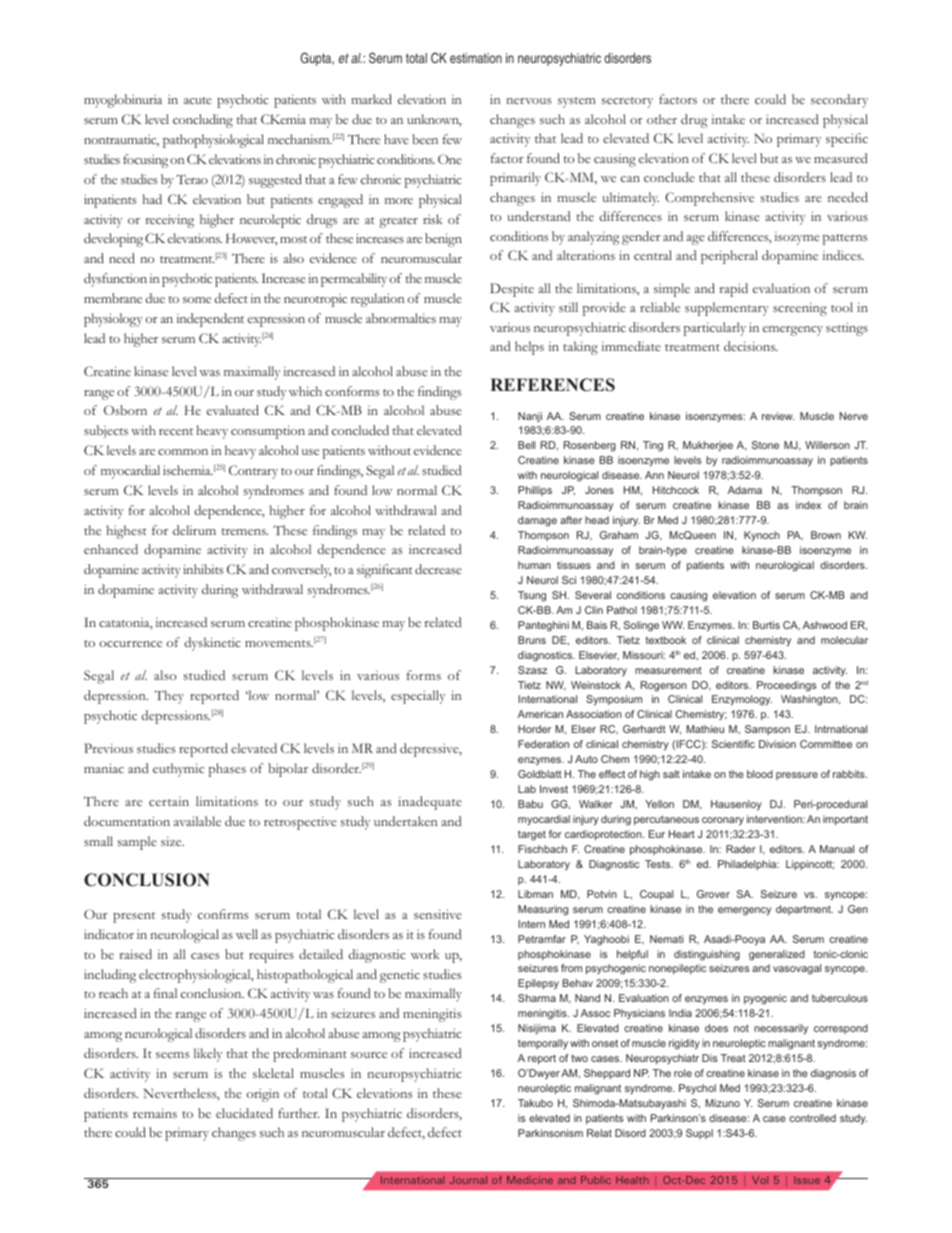 This image has width=952, height=1233. Describe the element at coordinates (198, 100) in the image. I see `acute` at that location.
